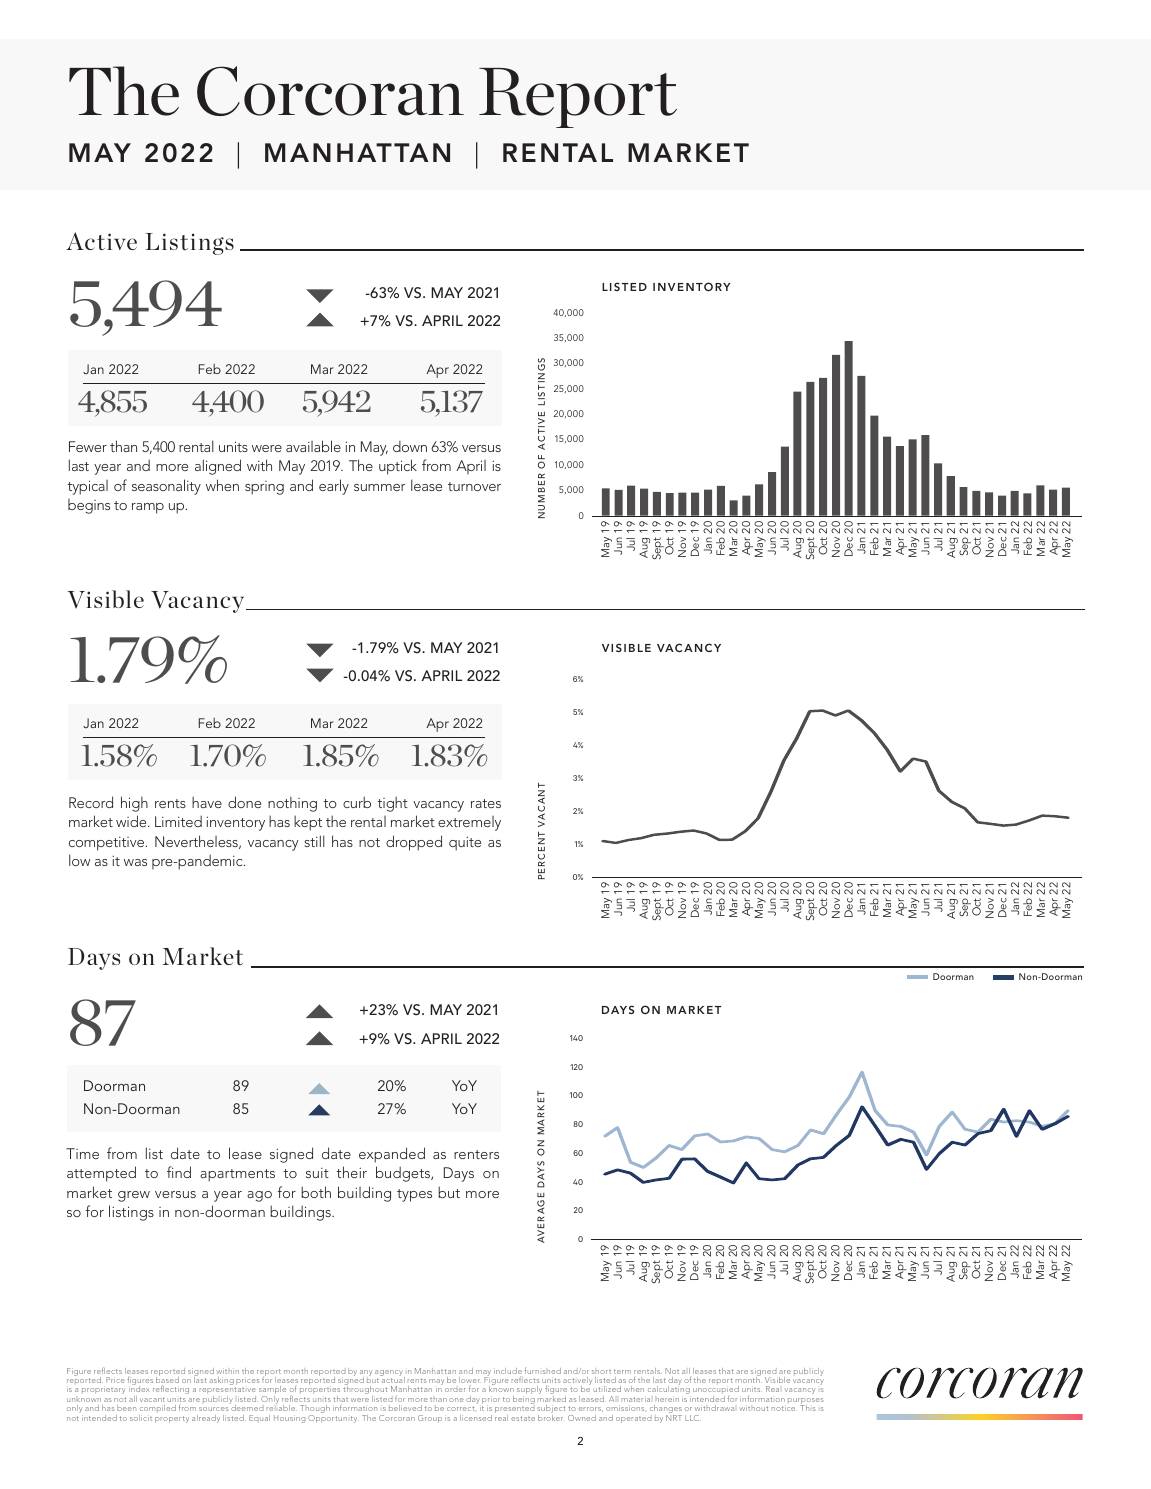 The width and height of the page is (1151, 1489). Describe the element at coordinates (410, 446) in the page. I see `down` at that location.
